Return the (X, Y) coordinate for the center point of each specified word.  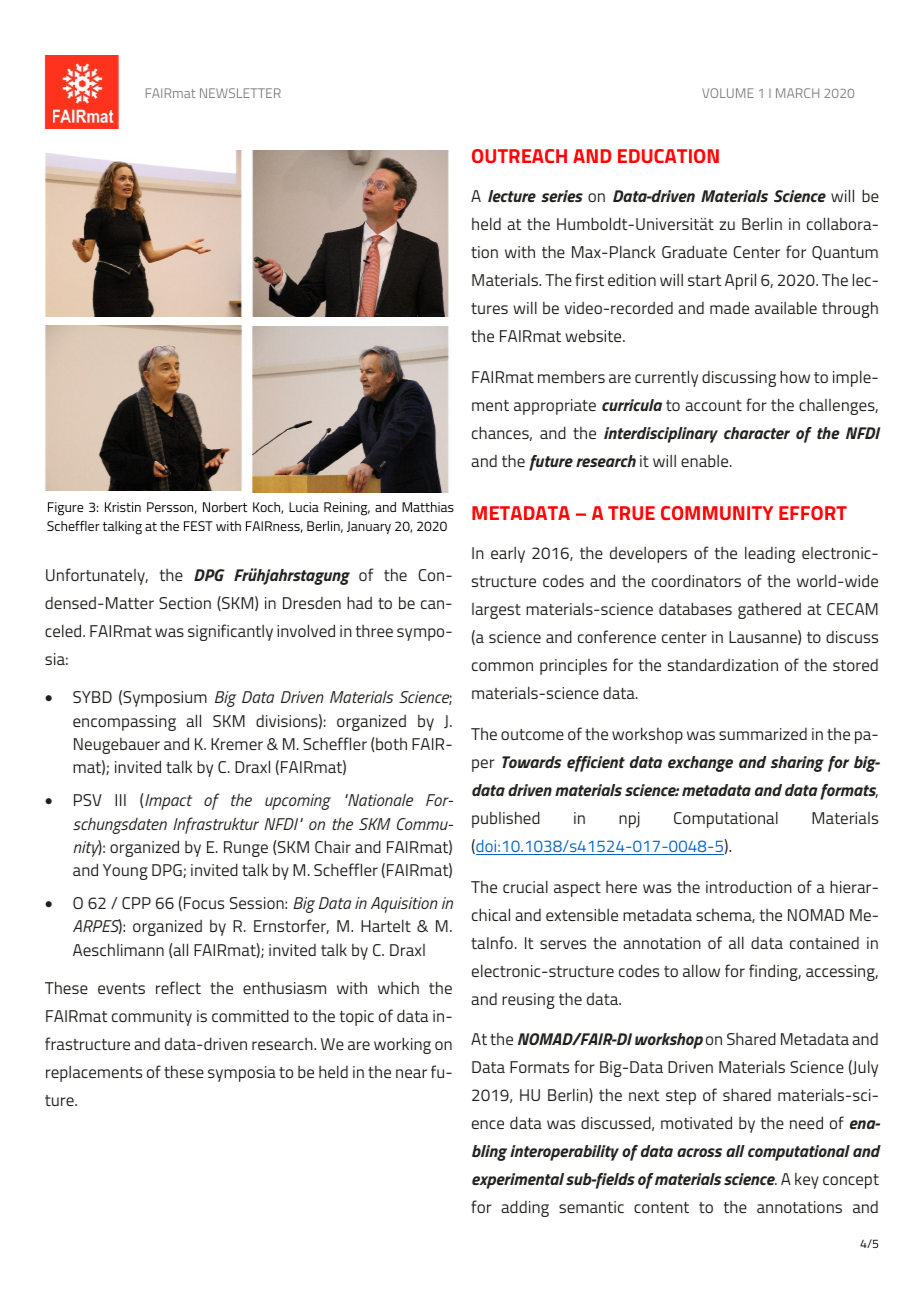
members (571, 377)
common (502, 666)
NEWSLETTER (240, 93)
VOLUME (728, 93)
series (562, 196)
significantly (230, 632)
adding (525, 1208)
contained (824, 943)
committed (250, 1015)
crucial (525, 886)
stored (855, 665)
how (795, 376)
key (807, 1181)
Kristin (123, 507)
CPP (136, 903)
